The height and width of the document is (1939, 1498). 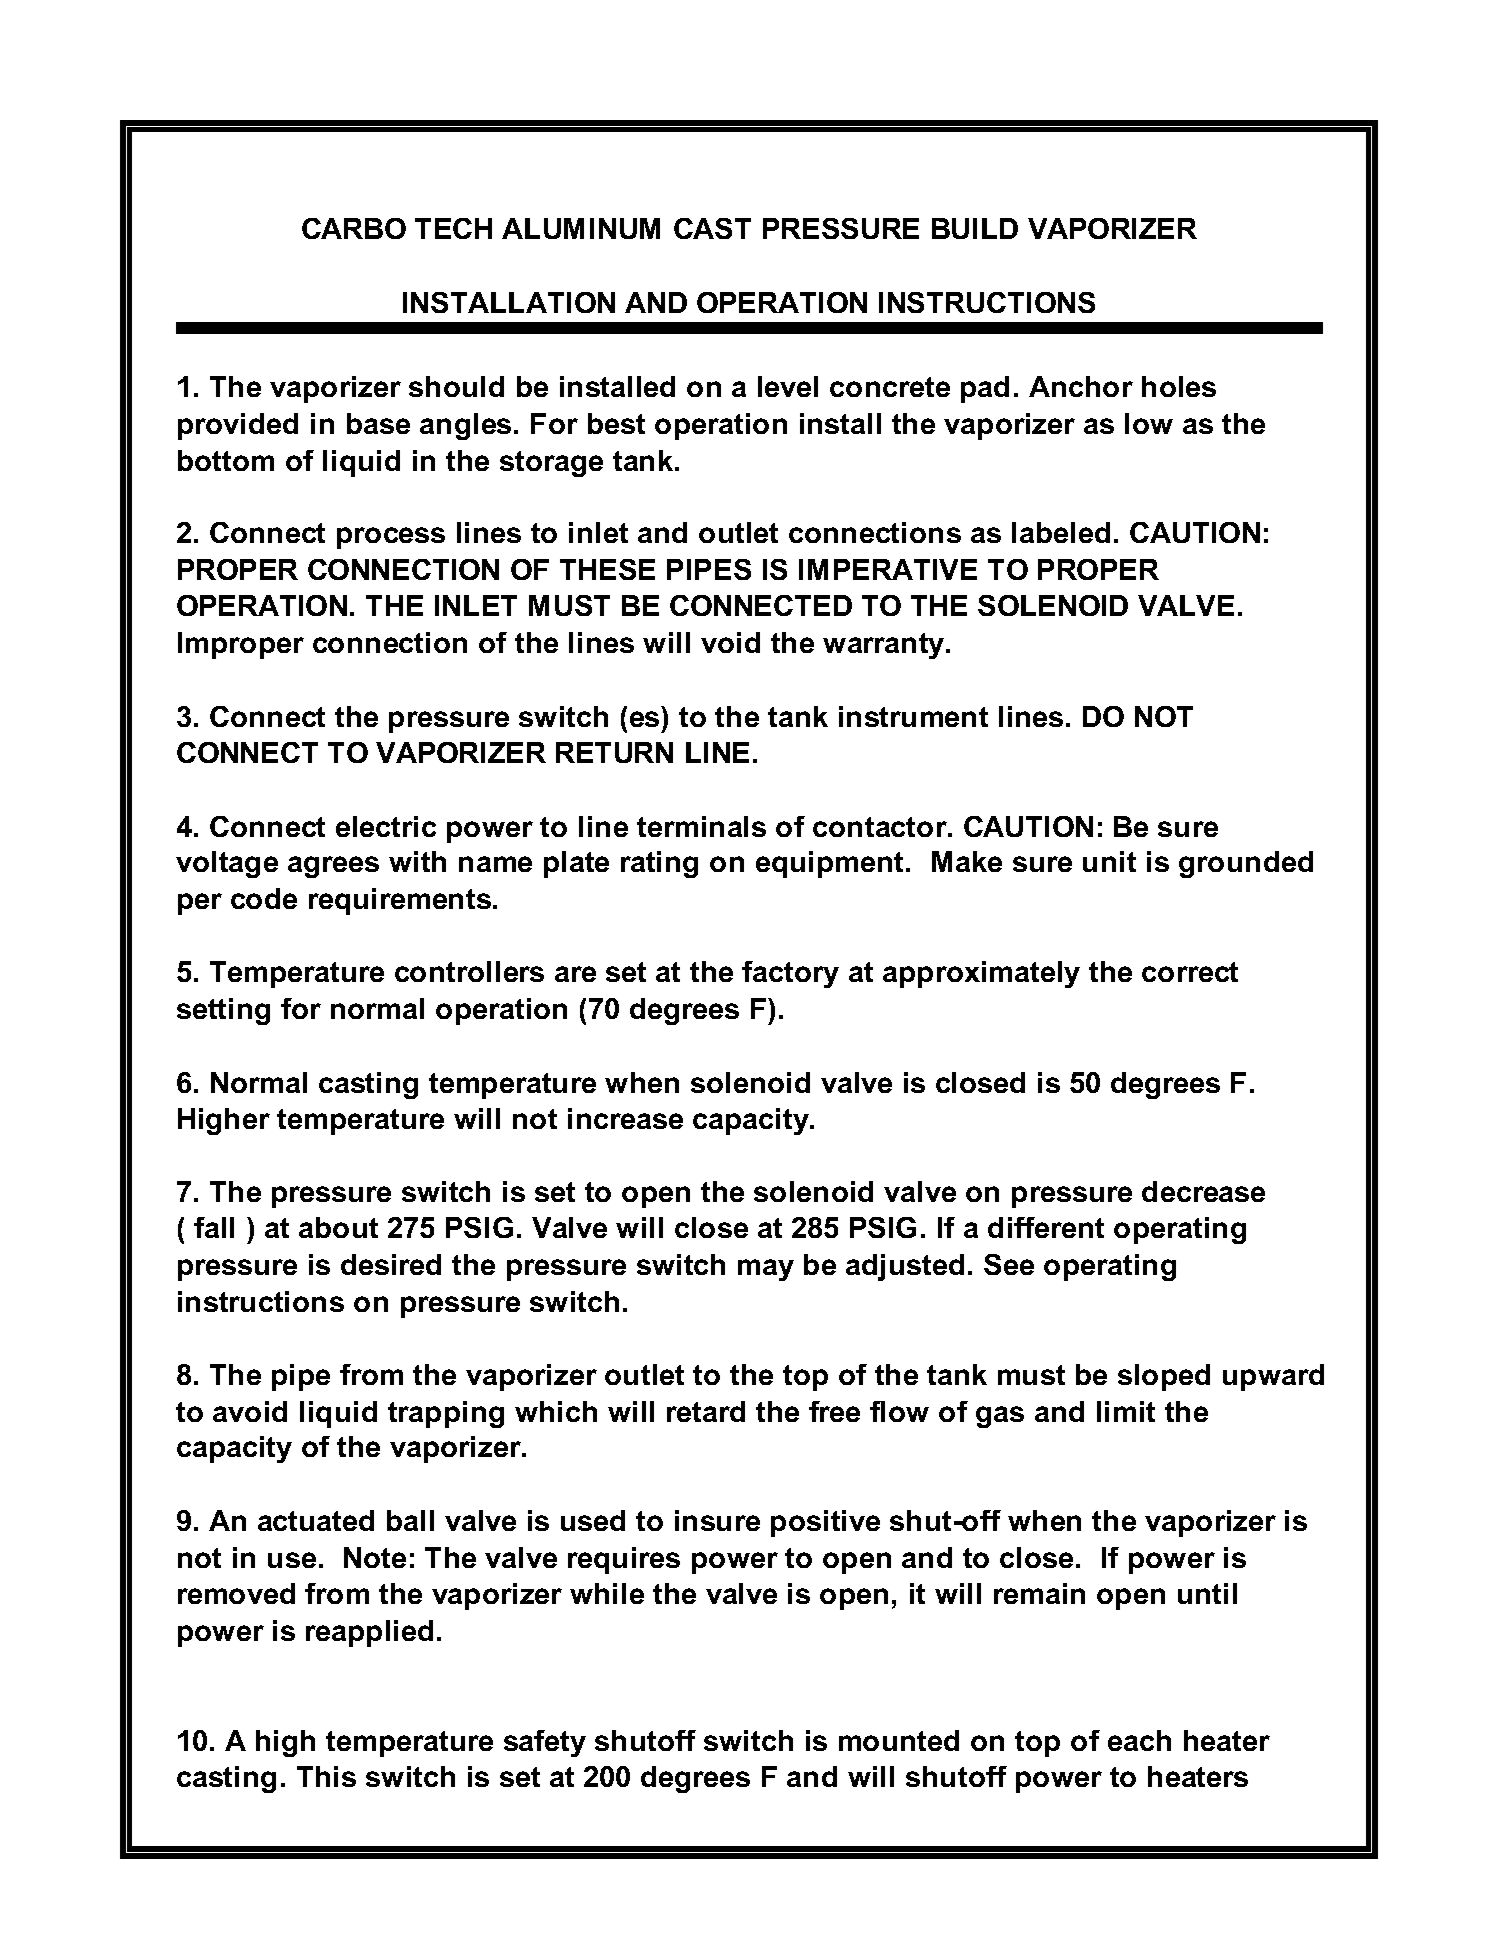 I want to click on level, so click(x=788, y=386).
